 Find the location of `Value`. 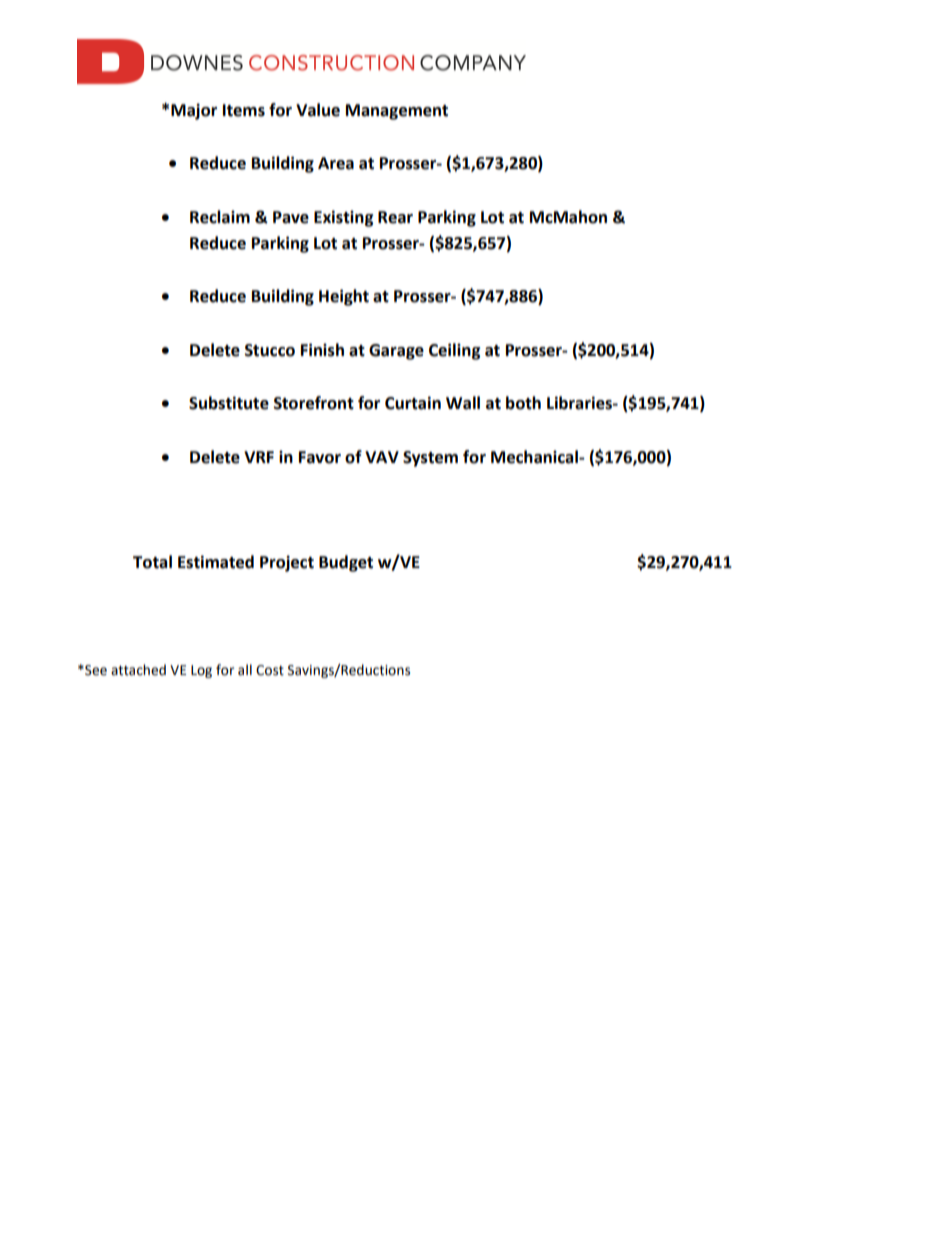

Value is located at coordinates (318, 110).
